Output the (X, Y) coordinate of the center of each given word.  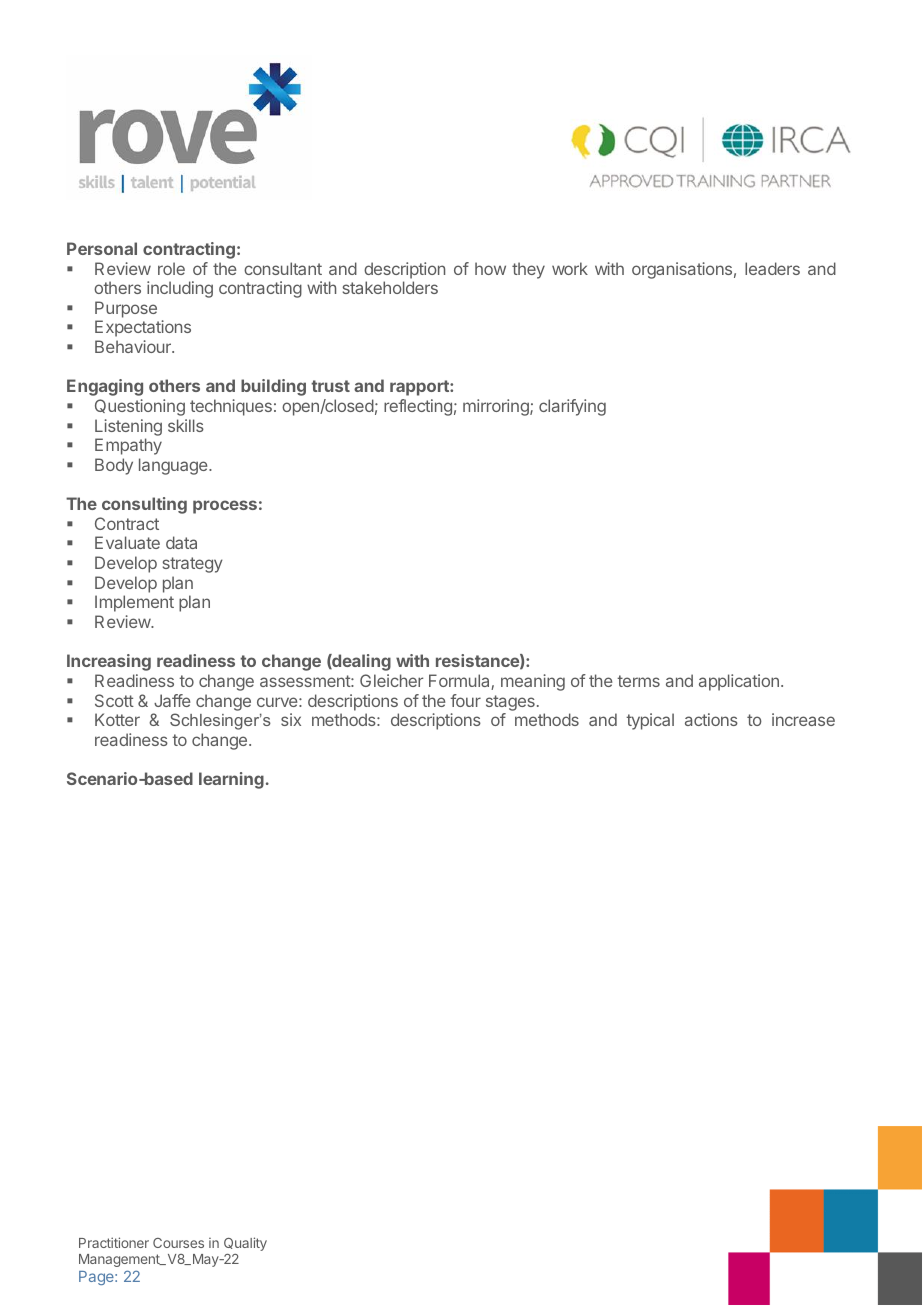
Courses (178, 1243)
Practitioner (114, 1242)
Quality (245, 1244)
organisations (682, 270)
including (180, 289)
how (490, 268)
